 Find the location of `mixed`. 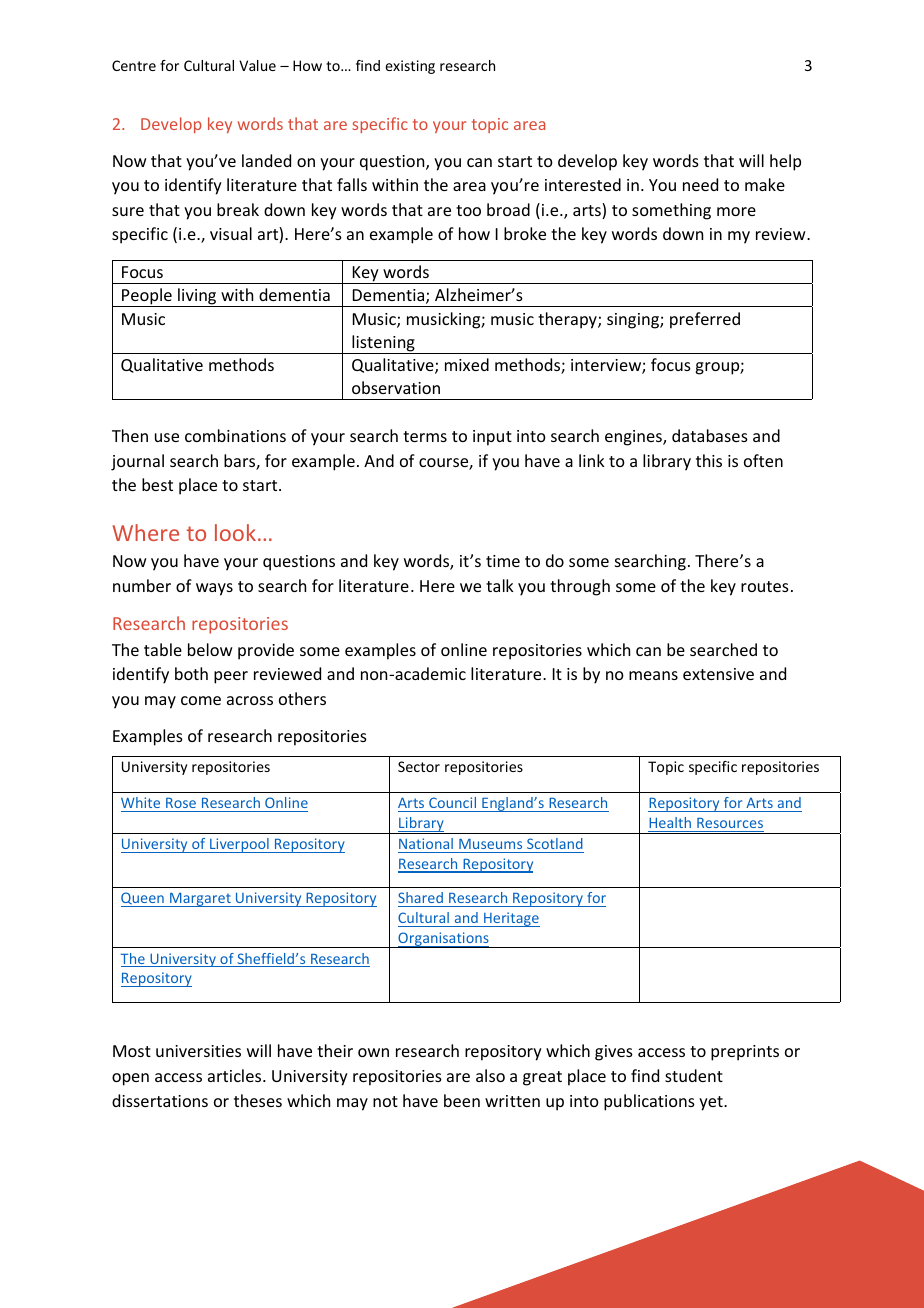

mixed is located at coordinates (467, 364).
